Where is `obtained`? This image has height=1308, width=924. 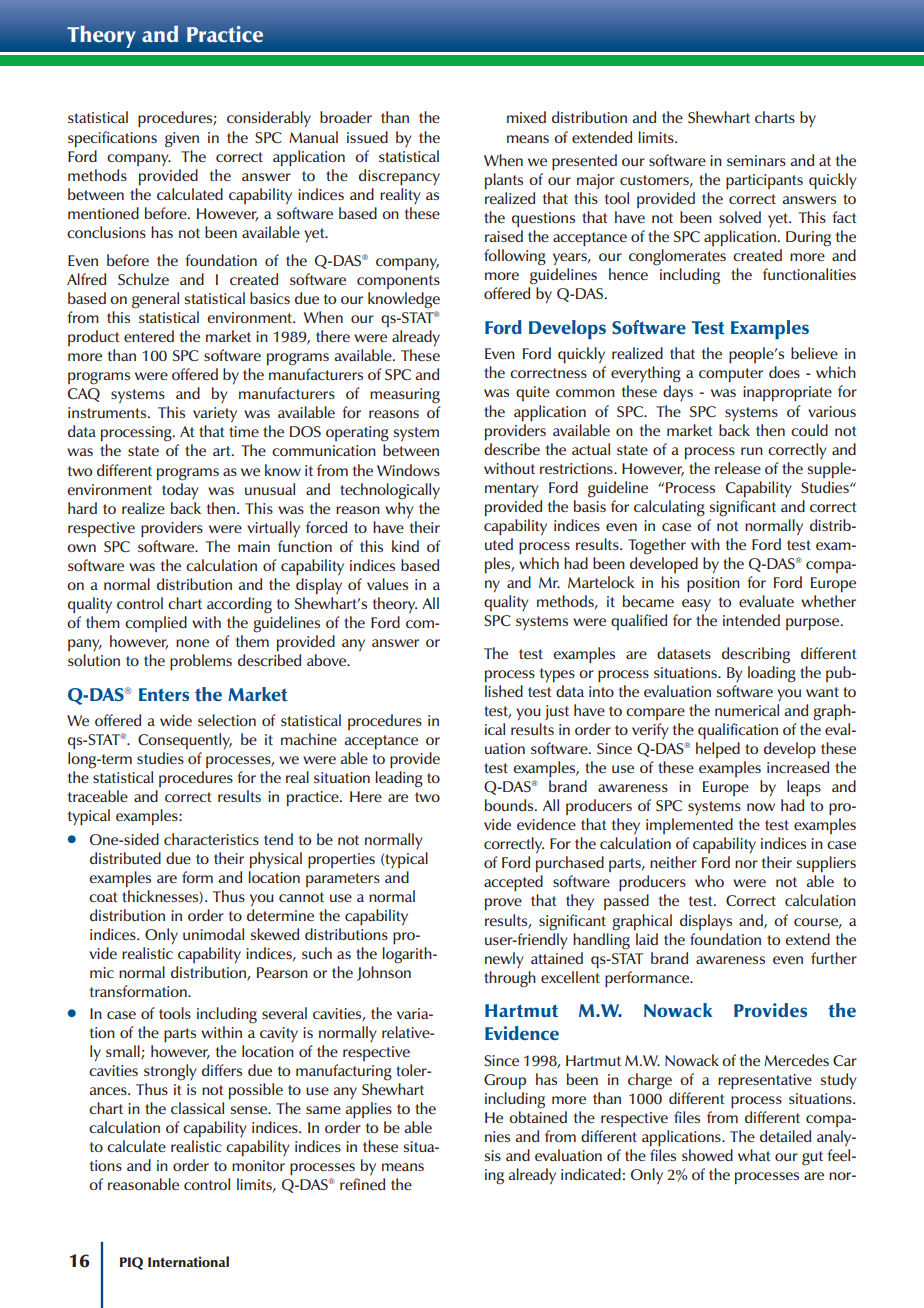 obtained is located at coordinates (538, 1117).
